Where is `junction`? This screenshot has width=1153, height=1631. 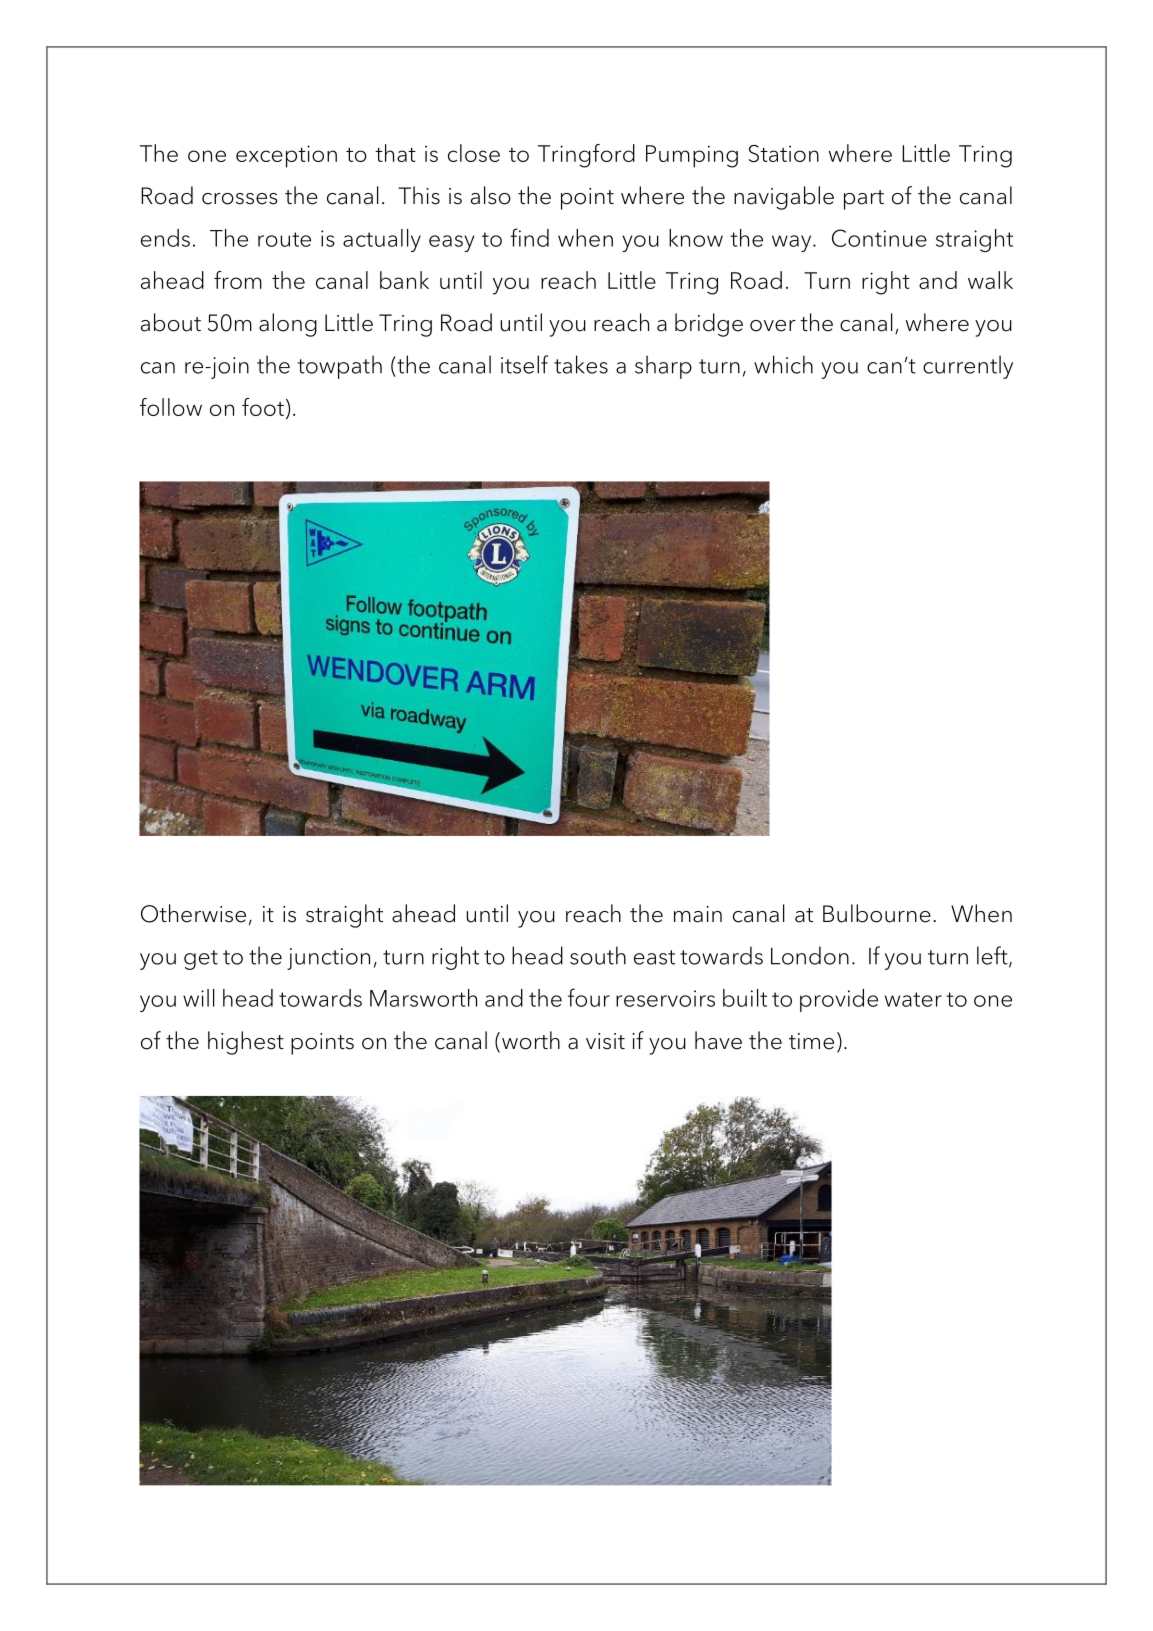
junction is located at coordinates (328, 959).
